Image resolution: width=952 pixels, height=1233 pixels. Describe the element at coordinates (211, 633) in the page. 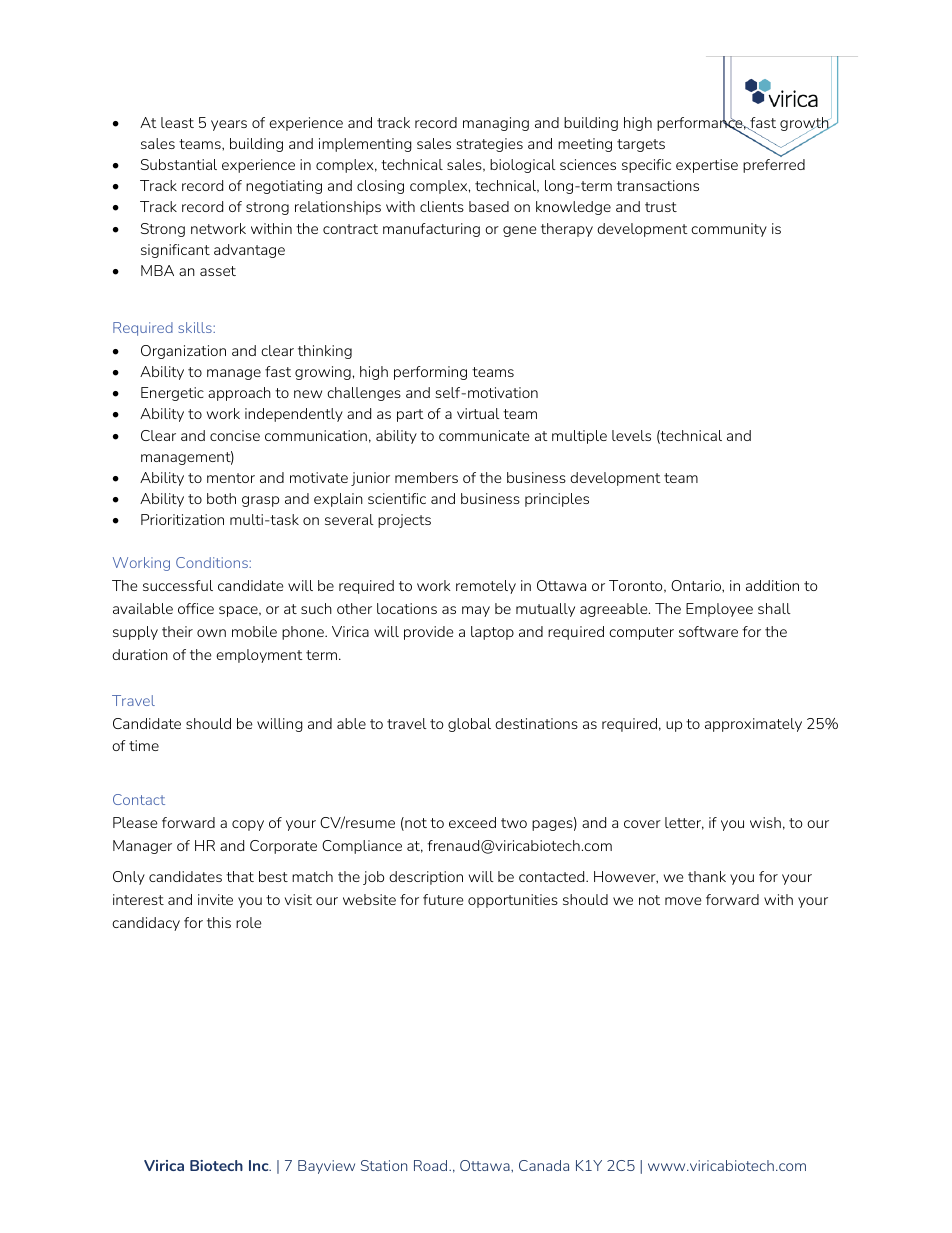

I see `own` at that location.
